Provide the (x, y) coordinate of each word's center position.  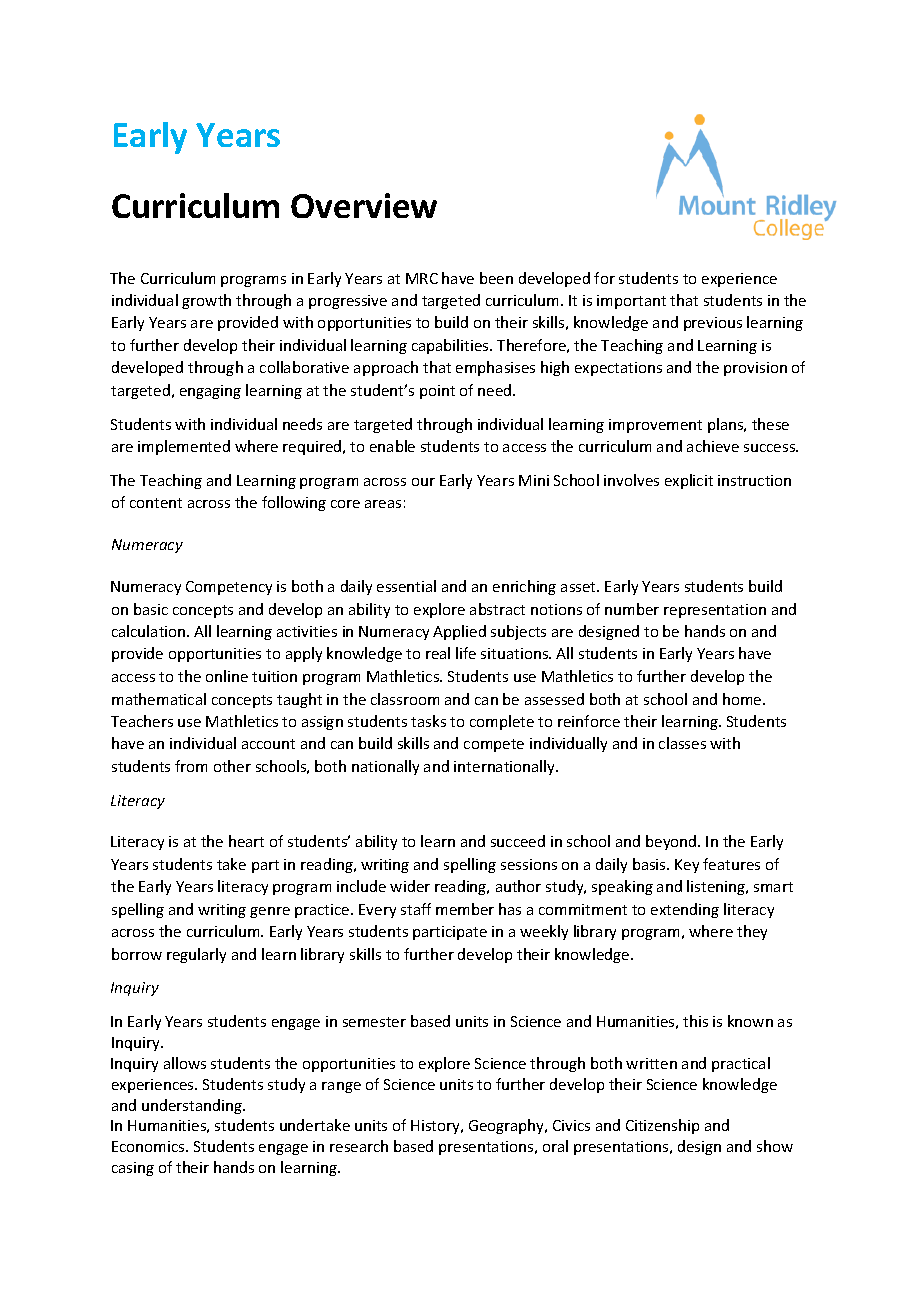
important (631, 302)
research (359, 1146)
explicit (689, 481)
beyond (672, 842)
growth (206, 301)
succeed (518, 841)
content (156, 503)
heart (246, 841)
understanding (193, 1106)
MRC (422, 278)
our (423, 482)
